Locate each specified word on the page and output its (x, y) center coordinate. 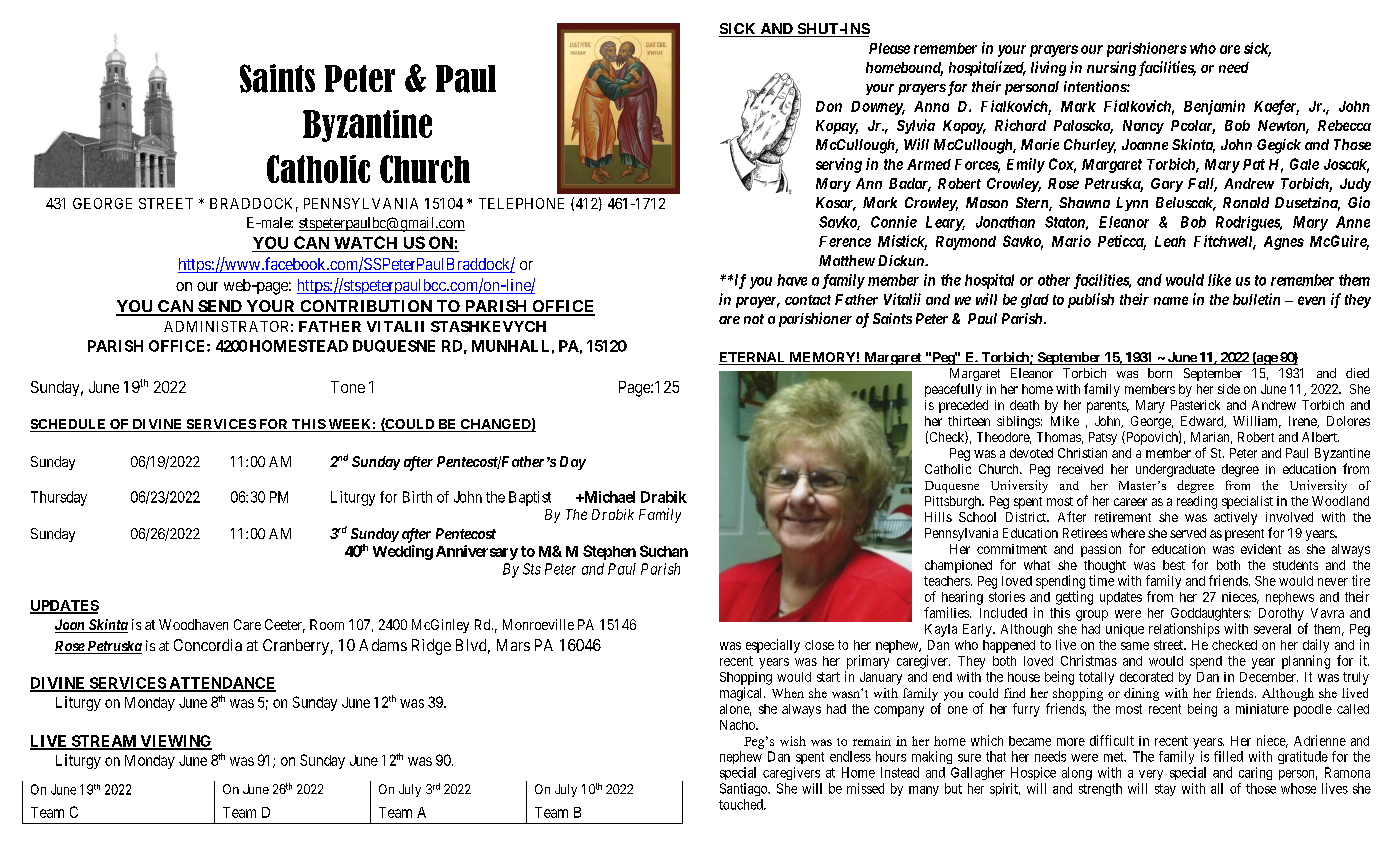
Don (829, 106)
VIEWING (175, 742)
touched (742, 804)
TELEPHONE (521, 203)
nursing (1111, 68)
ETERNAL (753, 358)
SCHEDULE (69, 425)
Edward (1203, 422)
